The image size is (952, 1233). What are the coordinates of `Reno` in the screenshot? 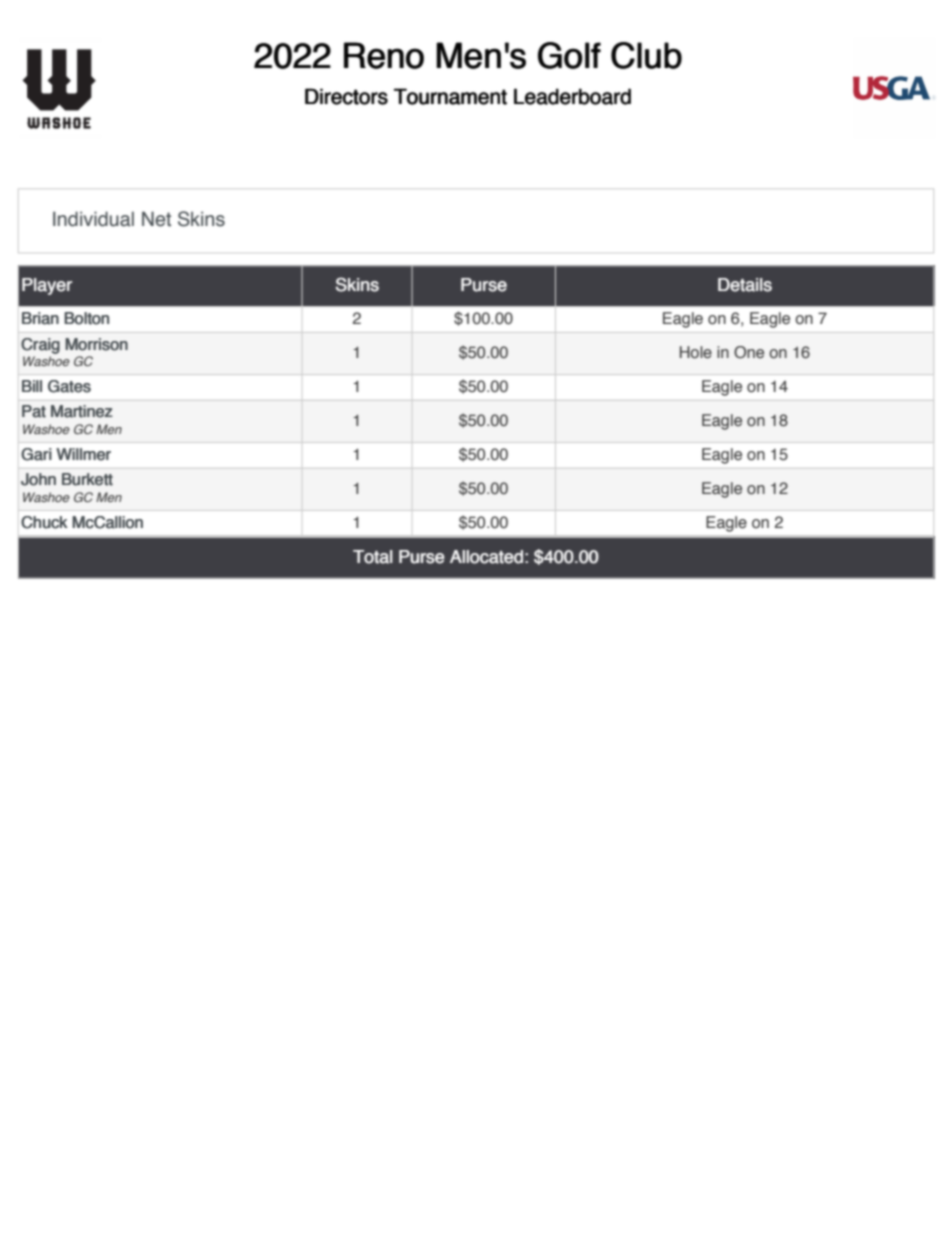 It's located at (384, 55).
